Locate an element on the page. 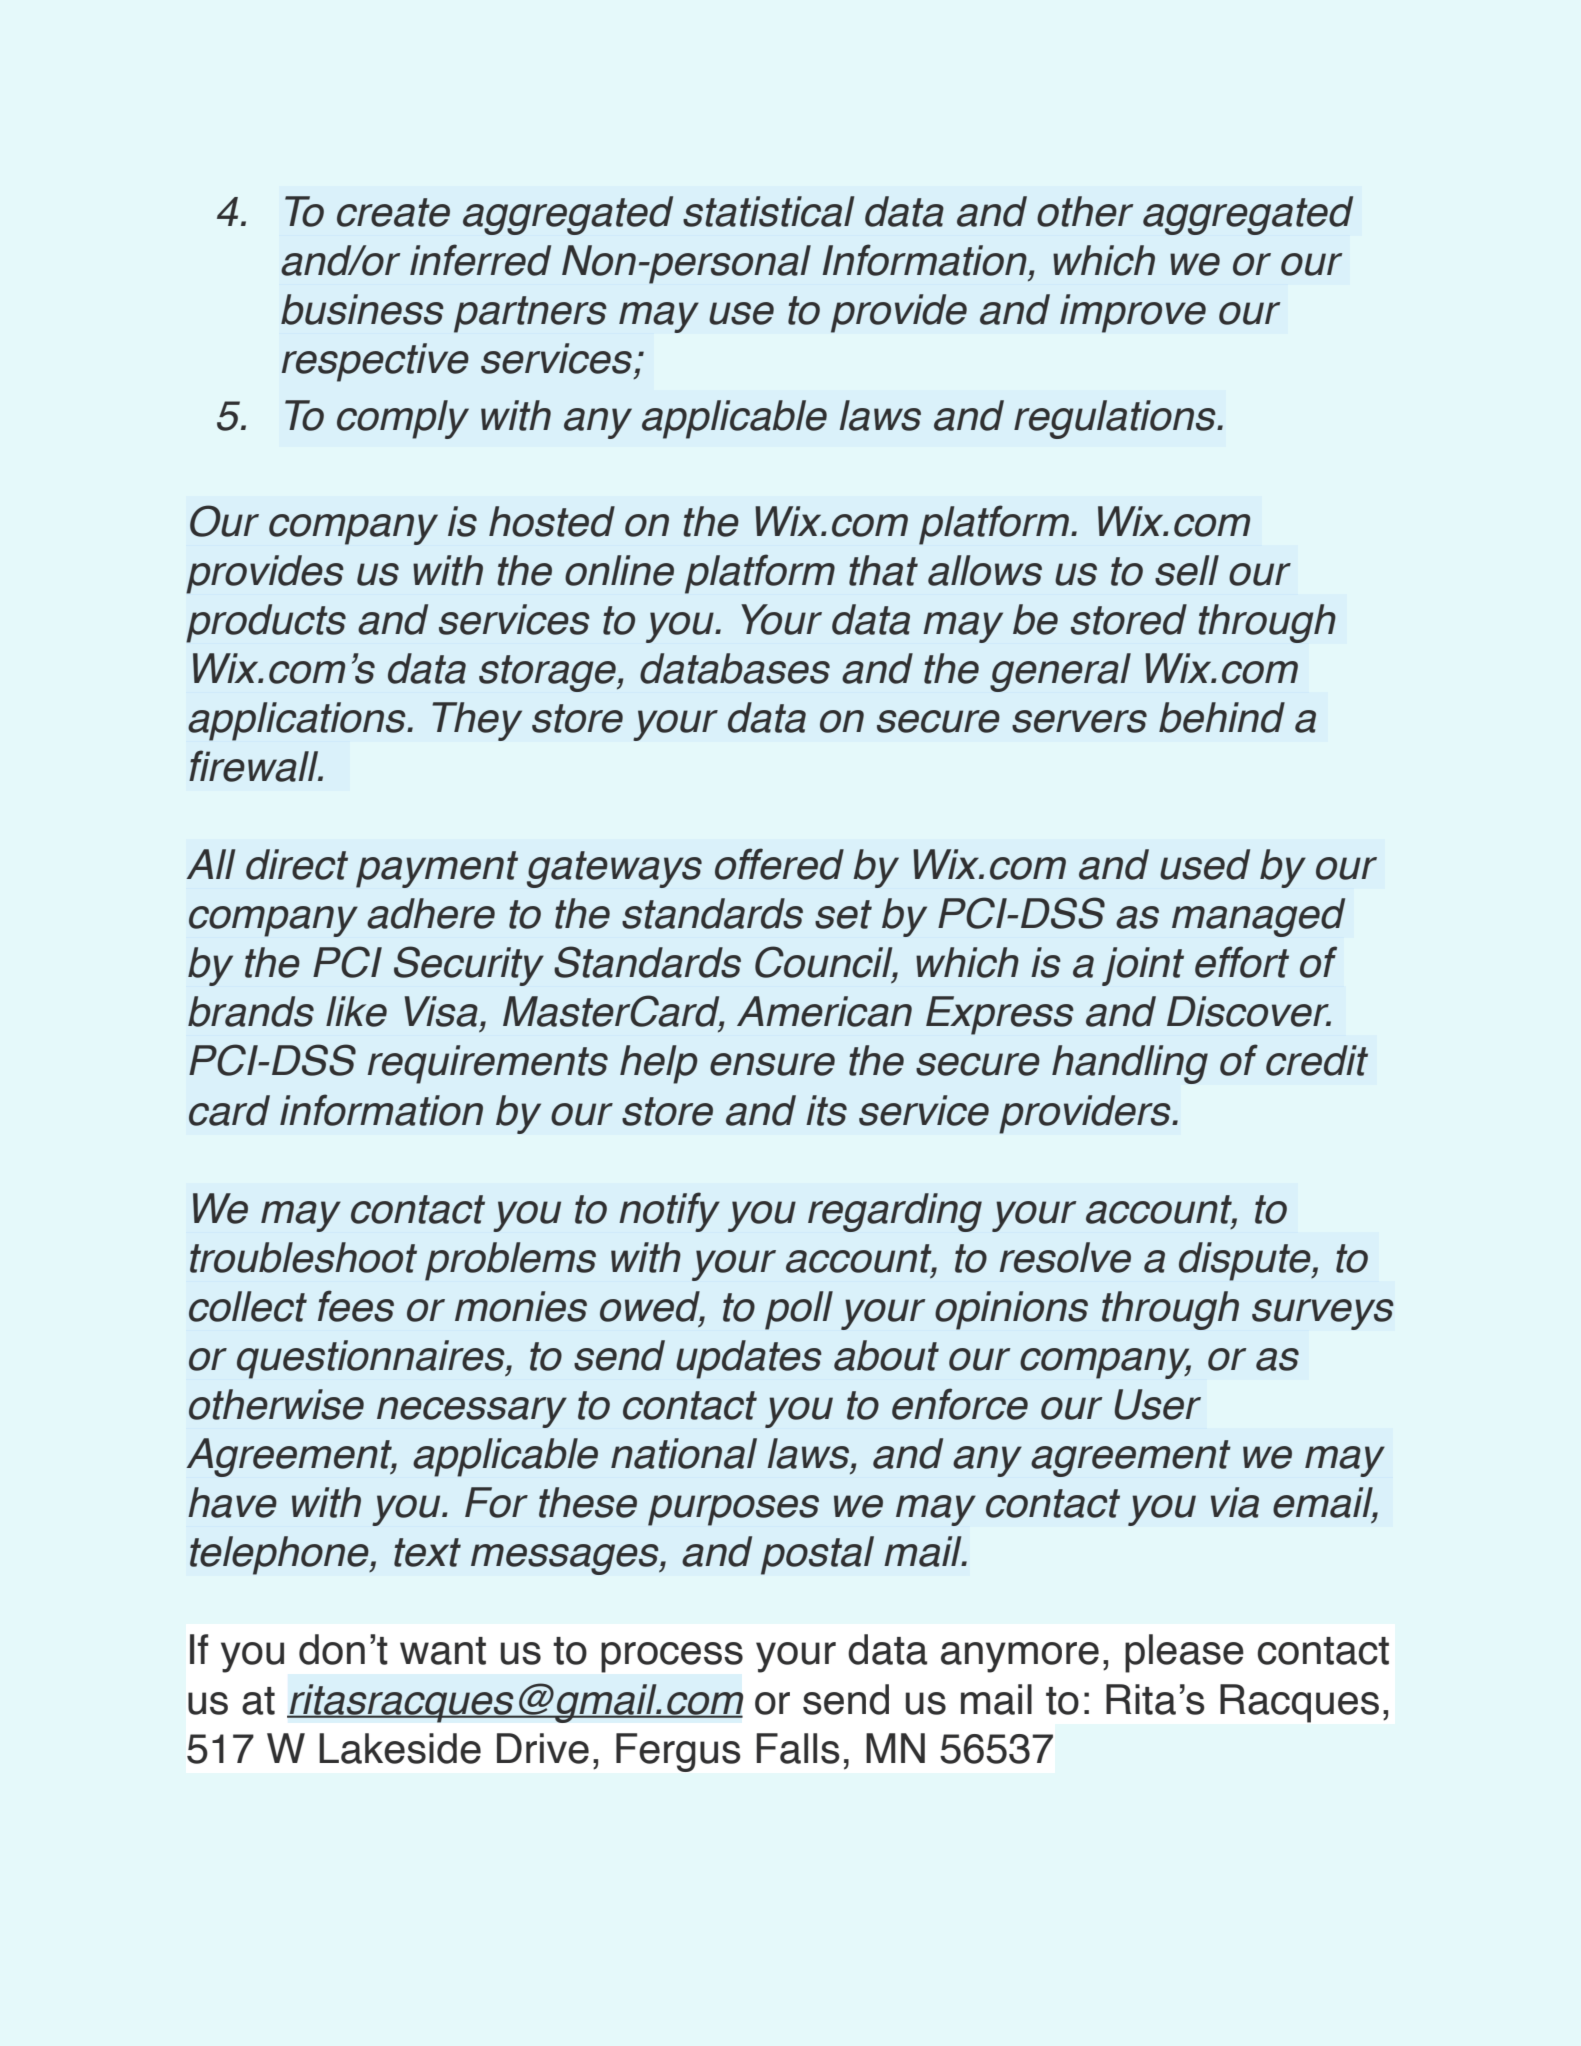 The width and height of the page is (1581, 2046). statistical is located at coordinates (768, 211).
